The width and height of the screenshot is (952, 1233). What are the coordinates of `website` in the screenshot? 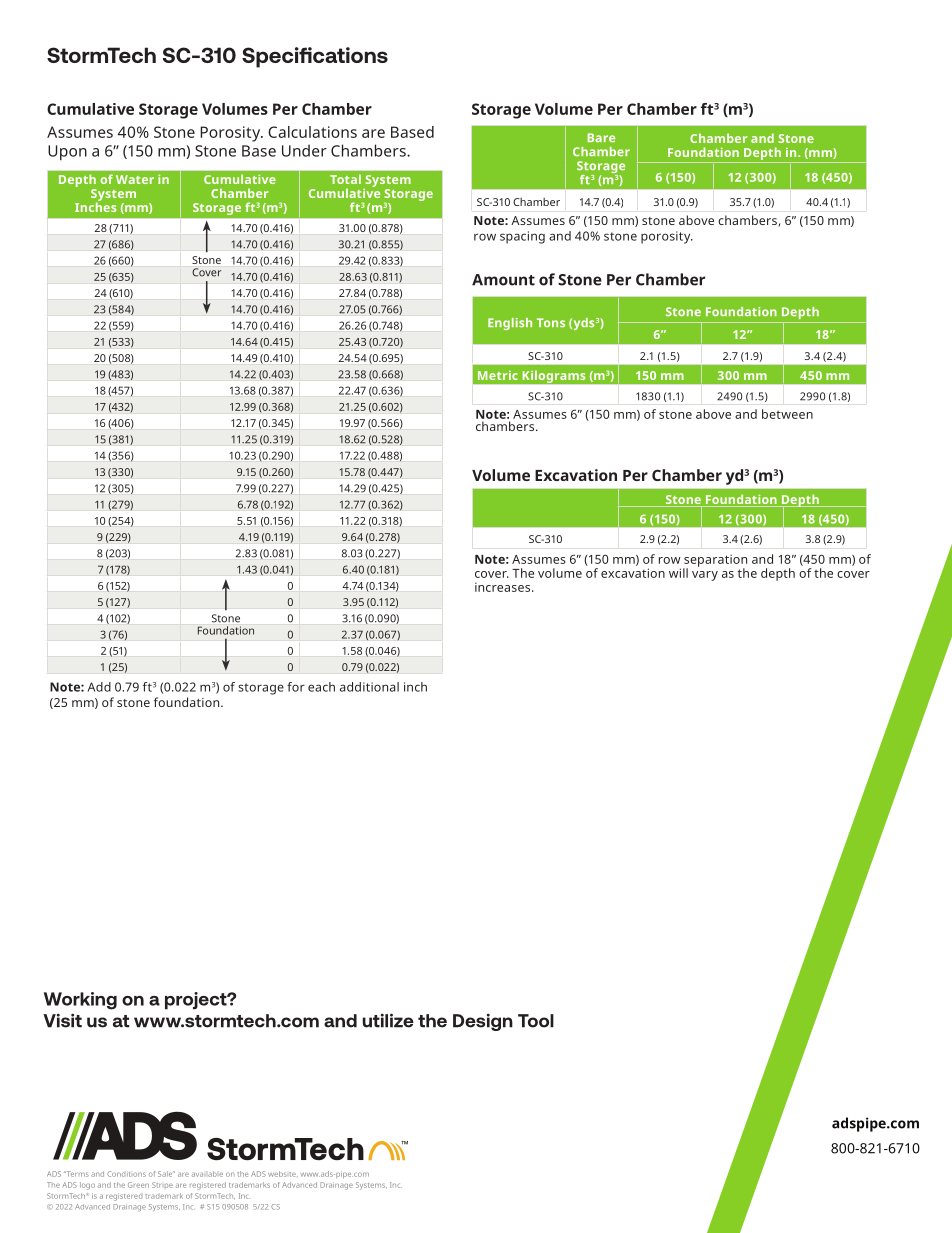 It's located at (283, 1174).
